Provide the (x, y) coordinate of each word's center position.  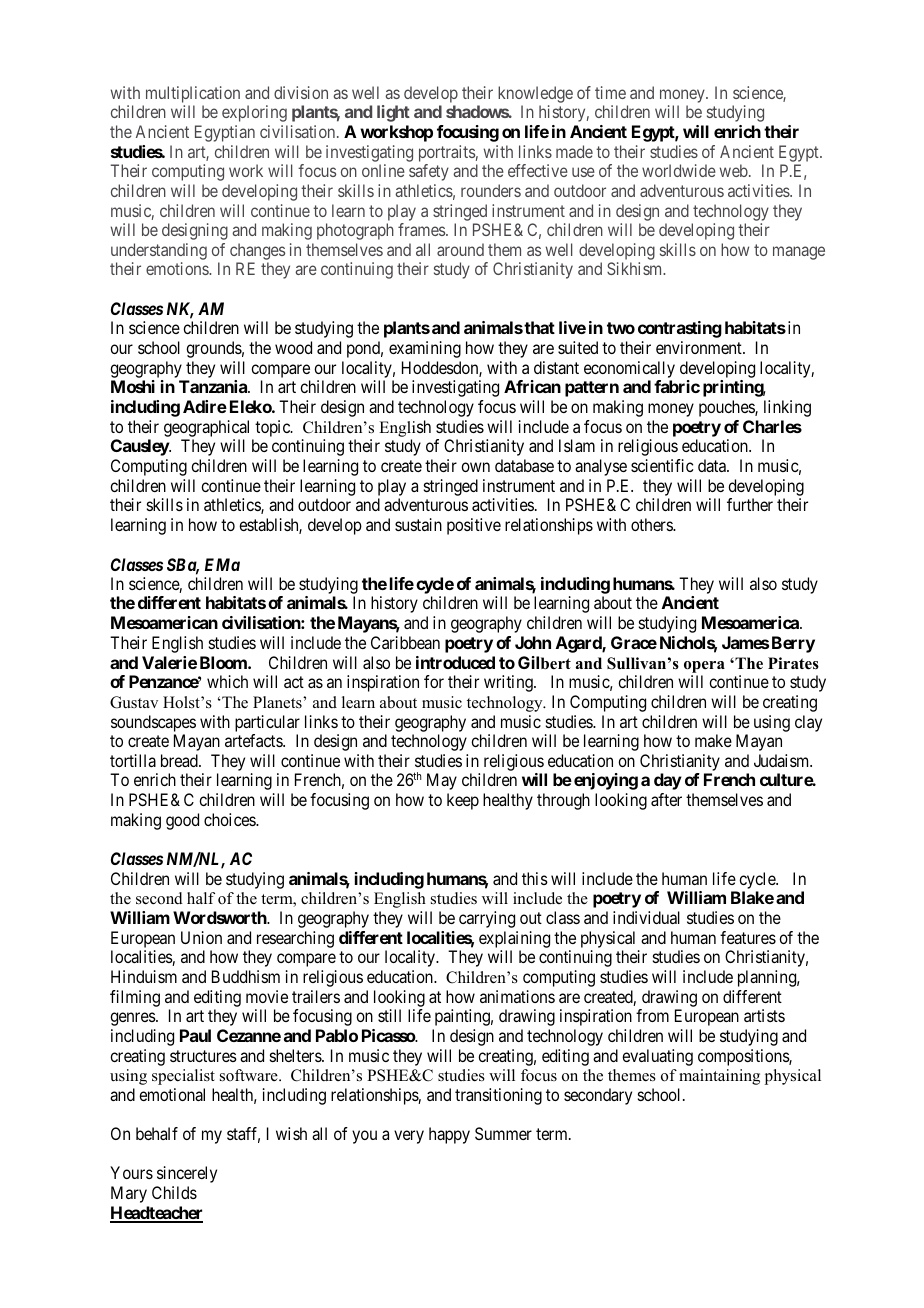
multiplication (193, 94)
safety (429, 172)
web (735, 170)
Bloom (224, 662)
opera (704, 667)
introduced (455, 662)
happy (449, 1135)
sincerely (187, 1174)
